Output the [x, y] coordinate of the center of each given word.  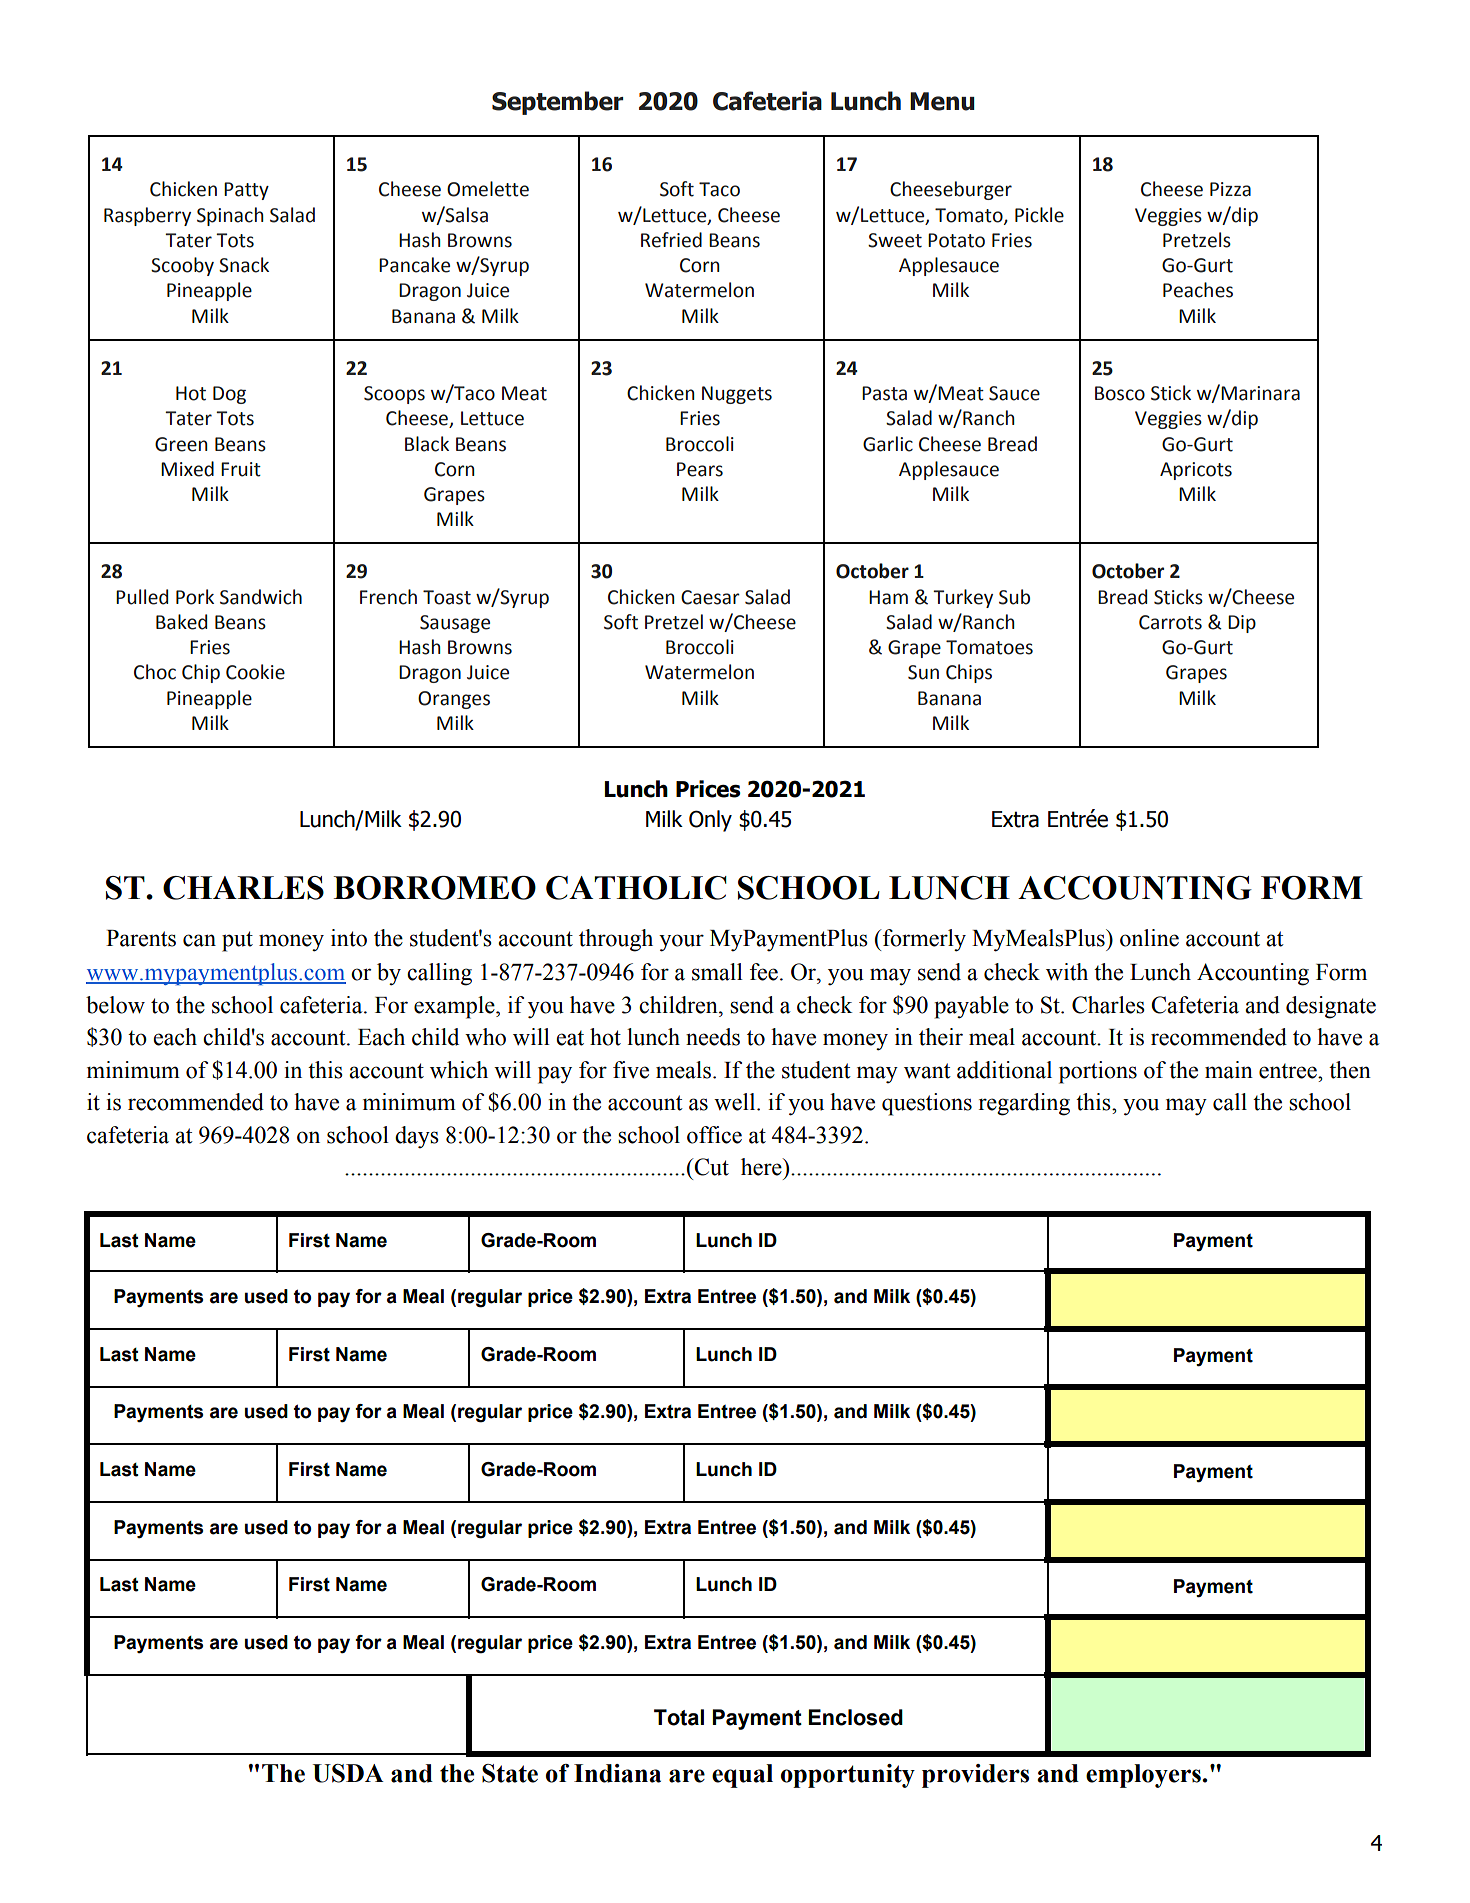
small [717, 972]
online [1149, 938]
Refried [671, 240]
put [237, 941]
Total [679, 1717]
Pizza [1230, 189]
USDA [348, 1773]
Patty [246, 191]
